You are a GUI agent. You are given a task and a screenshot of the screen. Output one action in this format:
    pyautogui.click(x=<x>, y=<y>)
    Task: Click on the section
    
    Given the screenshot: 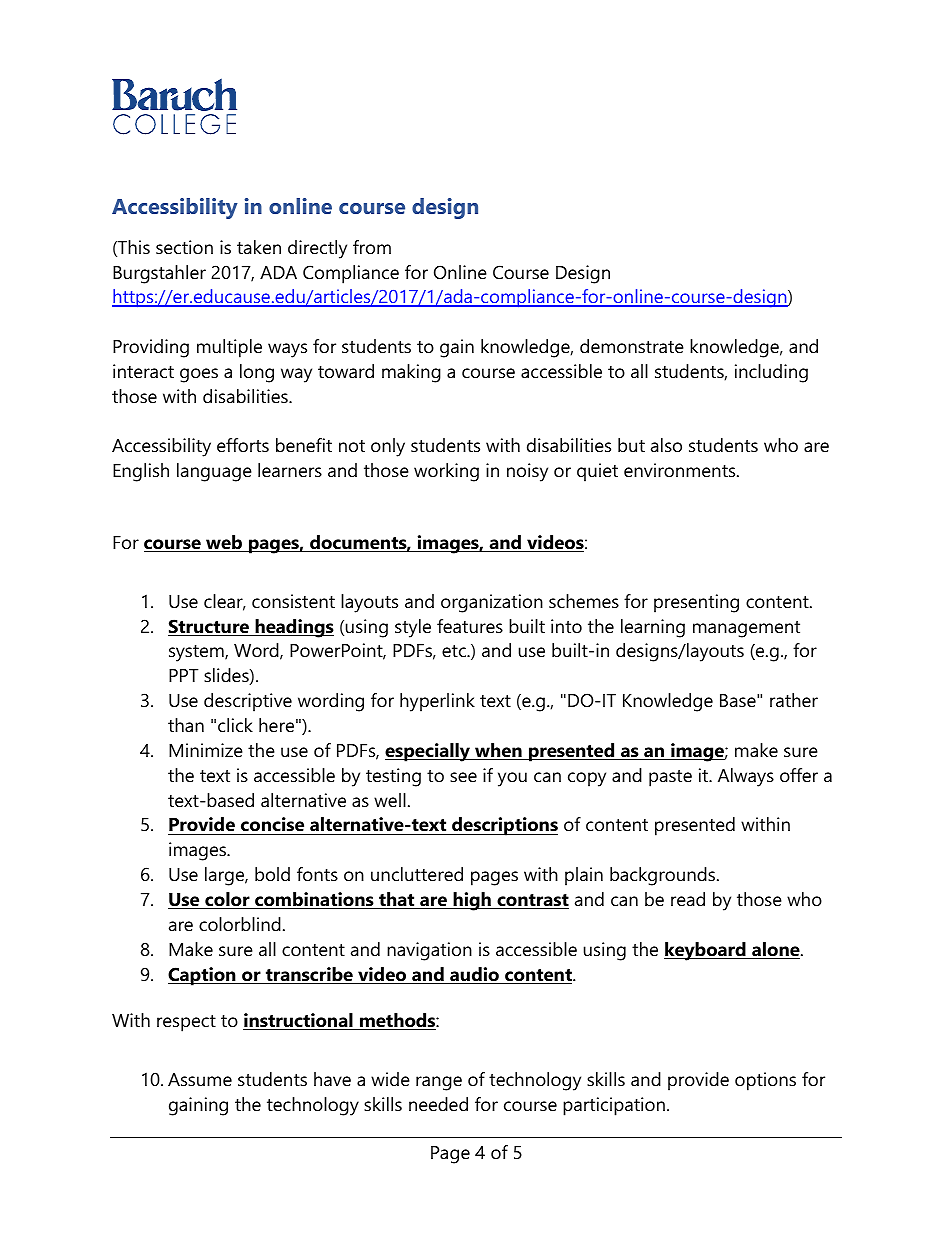 What is the action you would take?
    pyautogui.click(x=184, y=247)
